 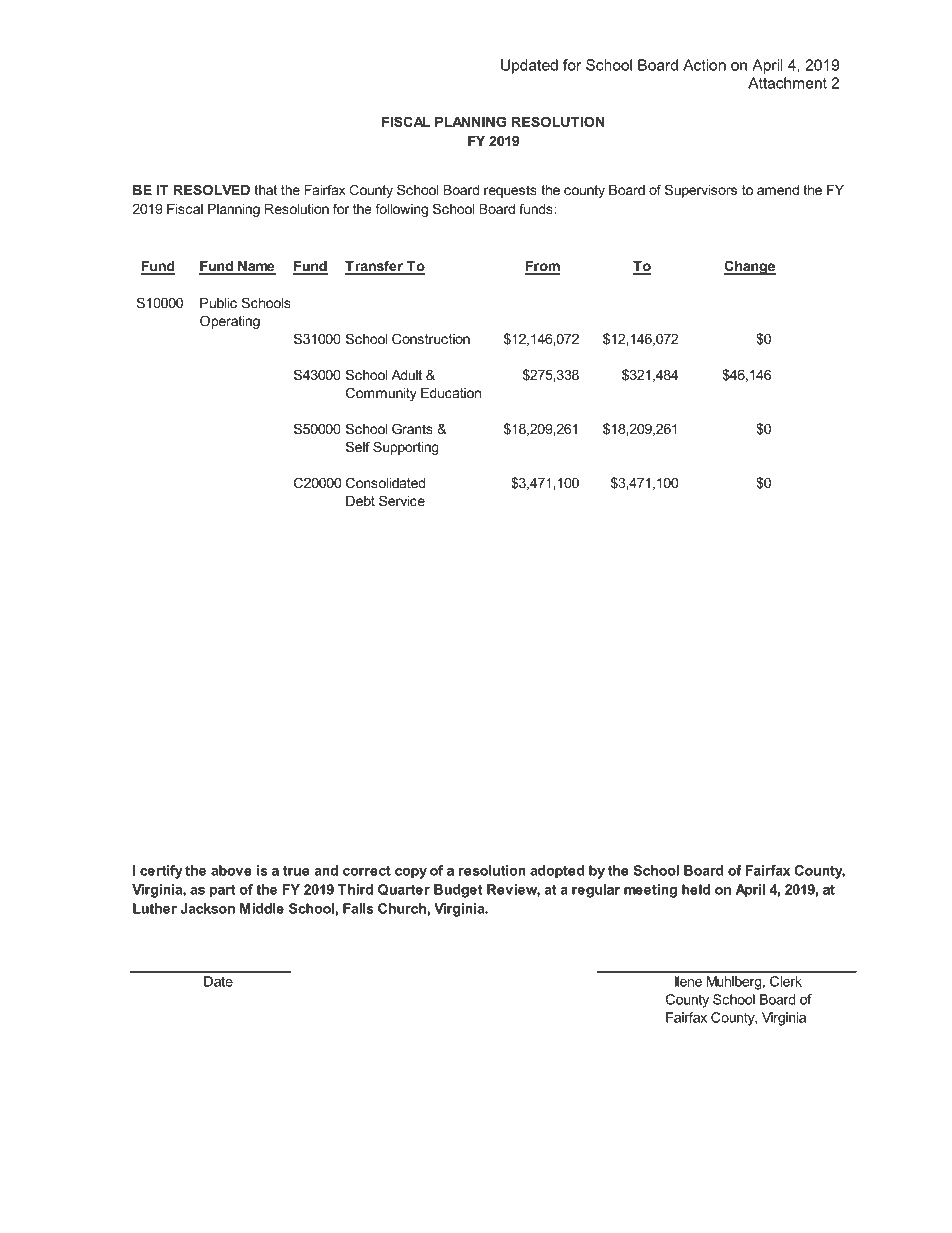 I want to click on Budget, so click(x=458, y=891).
